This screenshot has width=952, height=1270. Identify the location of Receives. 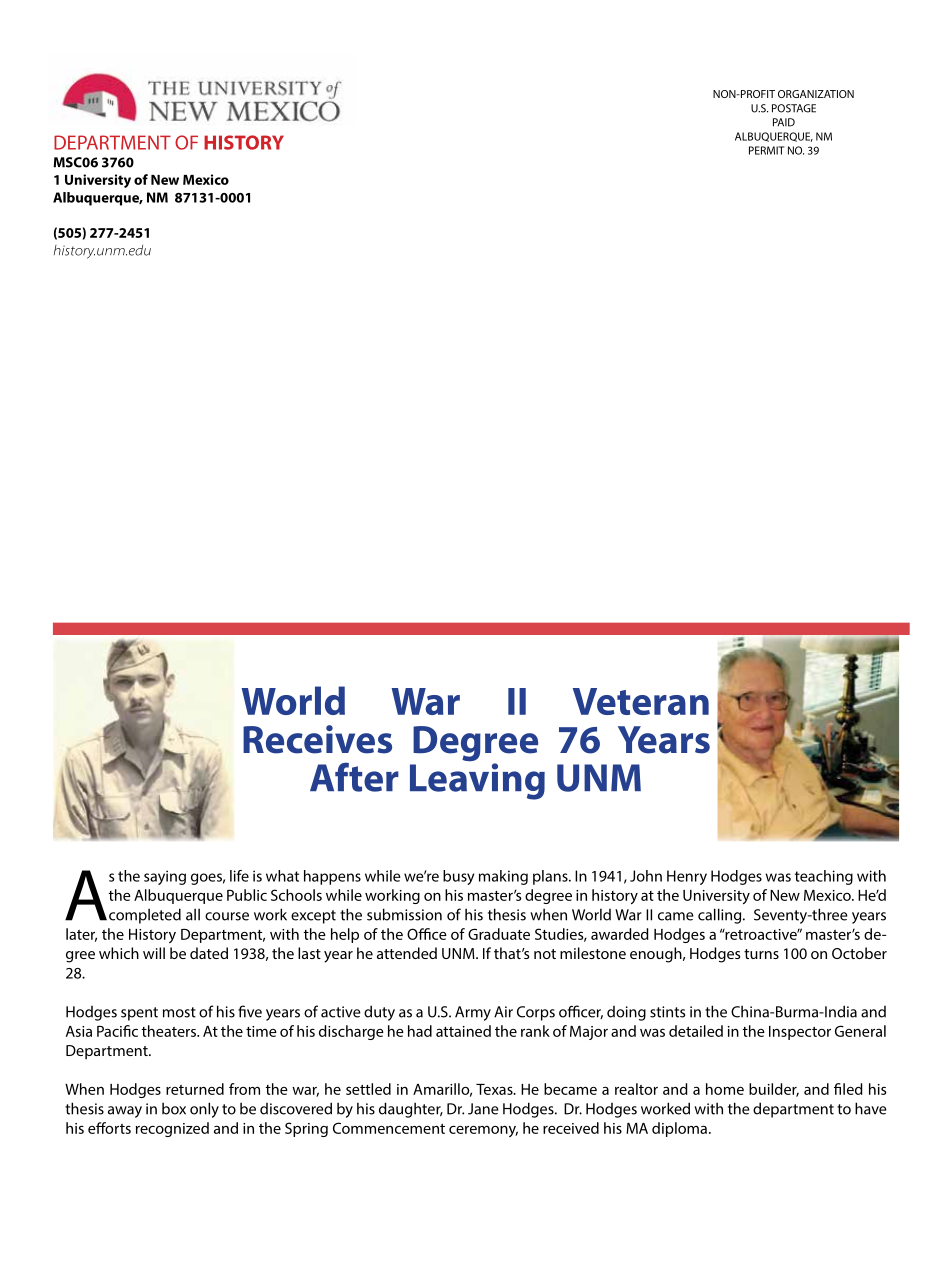
(317, 739).
